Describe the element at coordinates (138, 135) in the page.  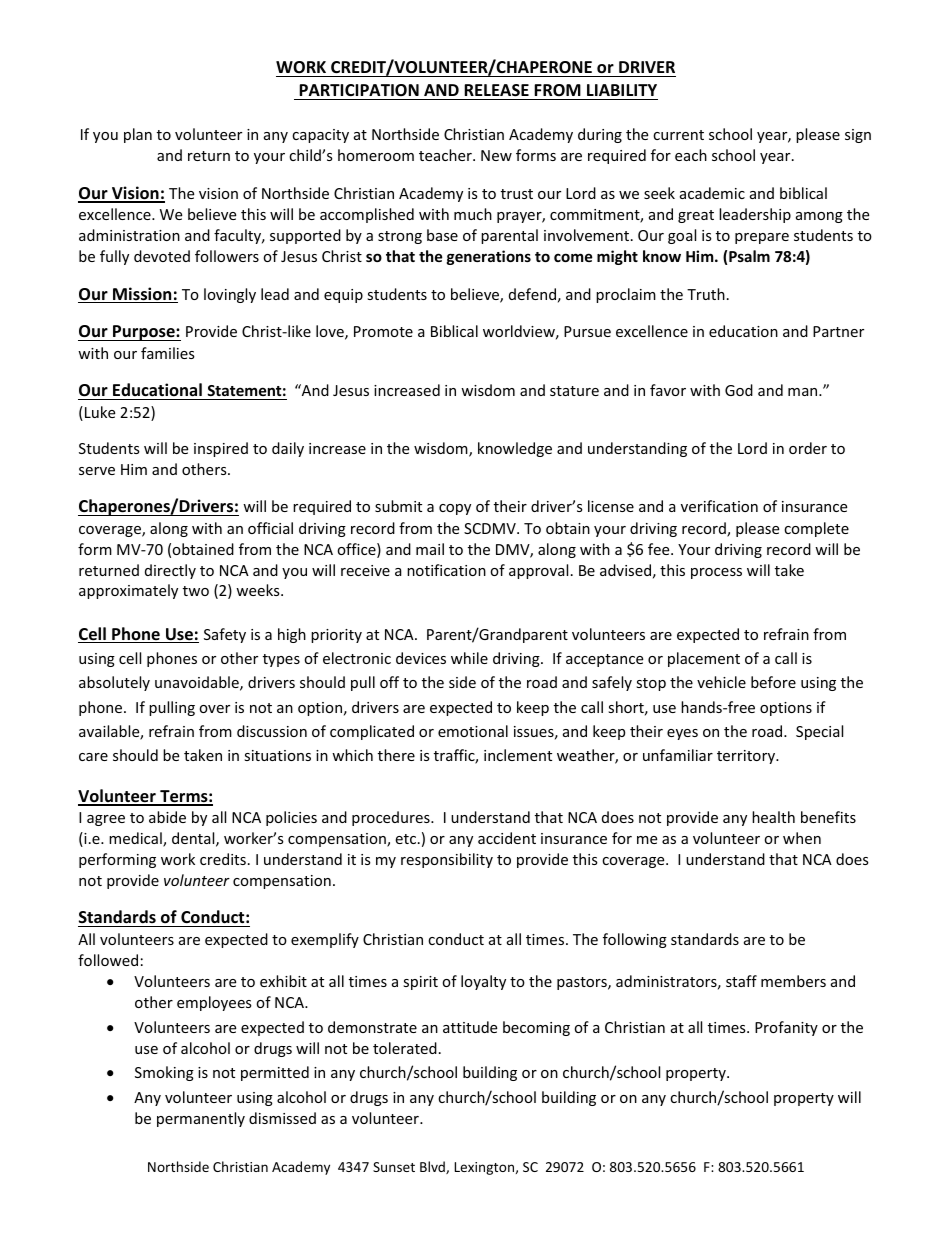
I see `plan` at that location.
